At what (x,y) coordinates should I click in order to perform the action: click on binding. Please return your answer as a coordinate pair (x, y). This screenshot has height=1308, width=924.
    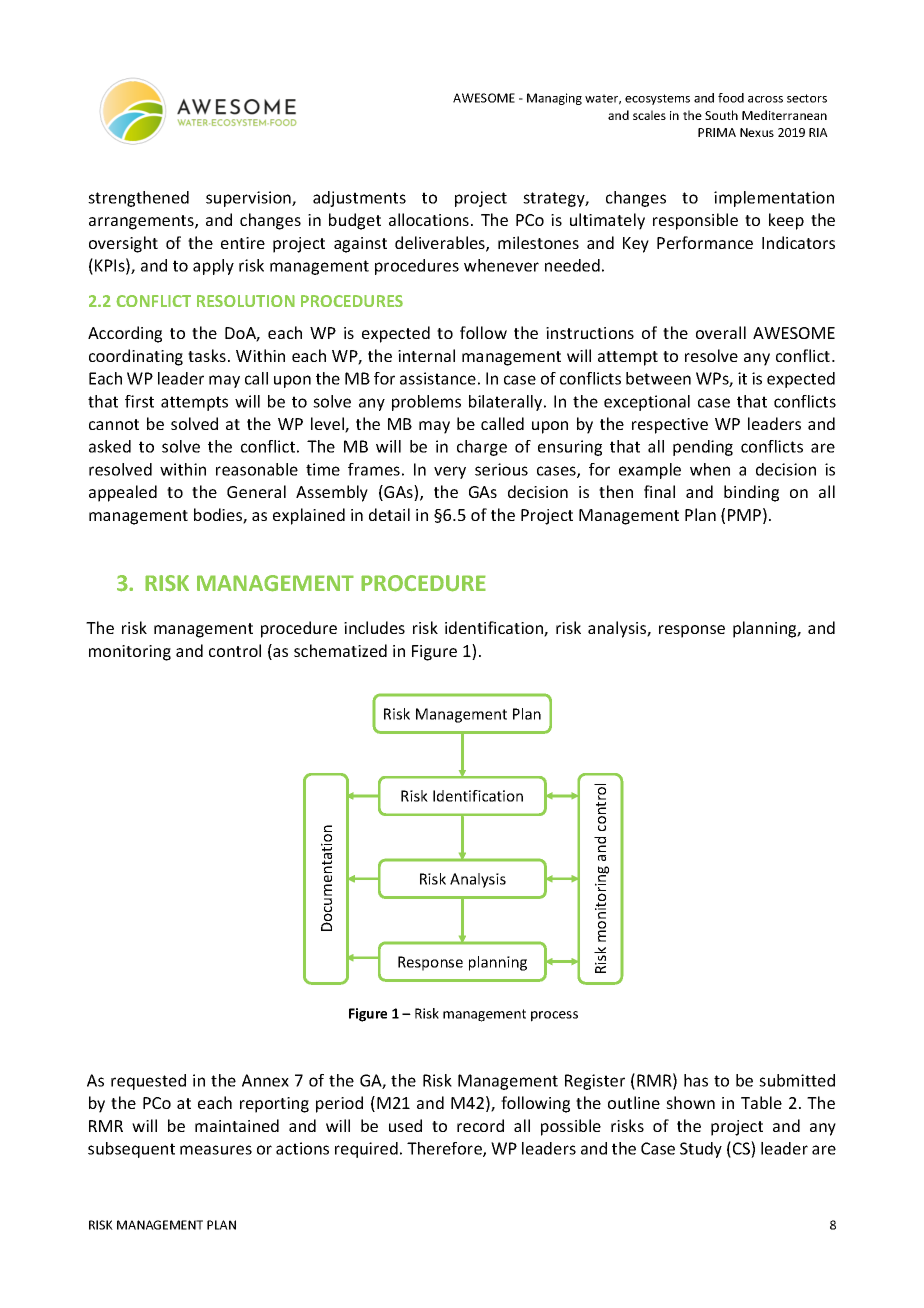
    Looking at the image, I should click on (751, 493).
